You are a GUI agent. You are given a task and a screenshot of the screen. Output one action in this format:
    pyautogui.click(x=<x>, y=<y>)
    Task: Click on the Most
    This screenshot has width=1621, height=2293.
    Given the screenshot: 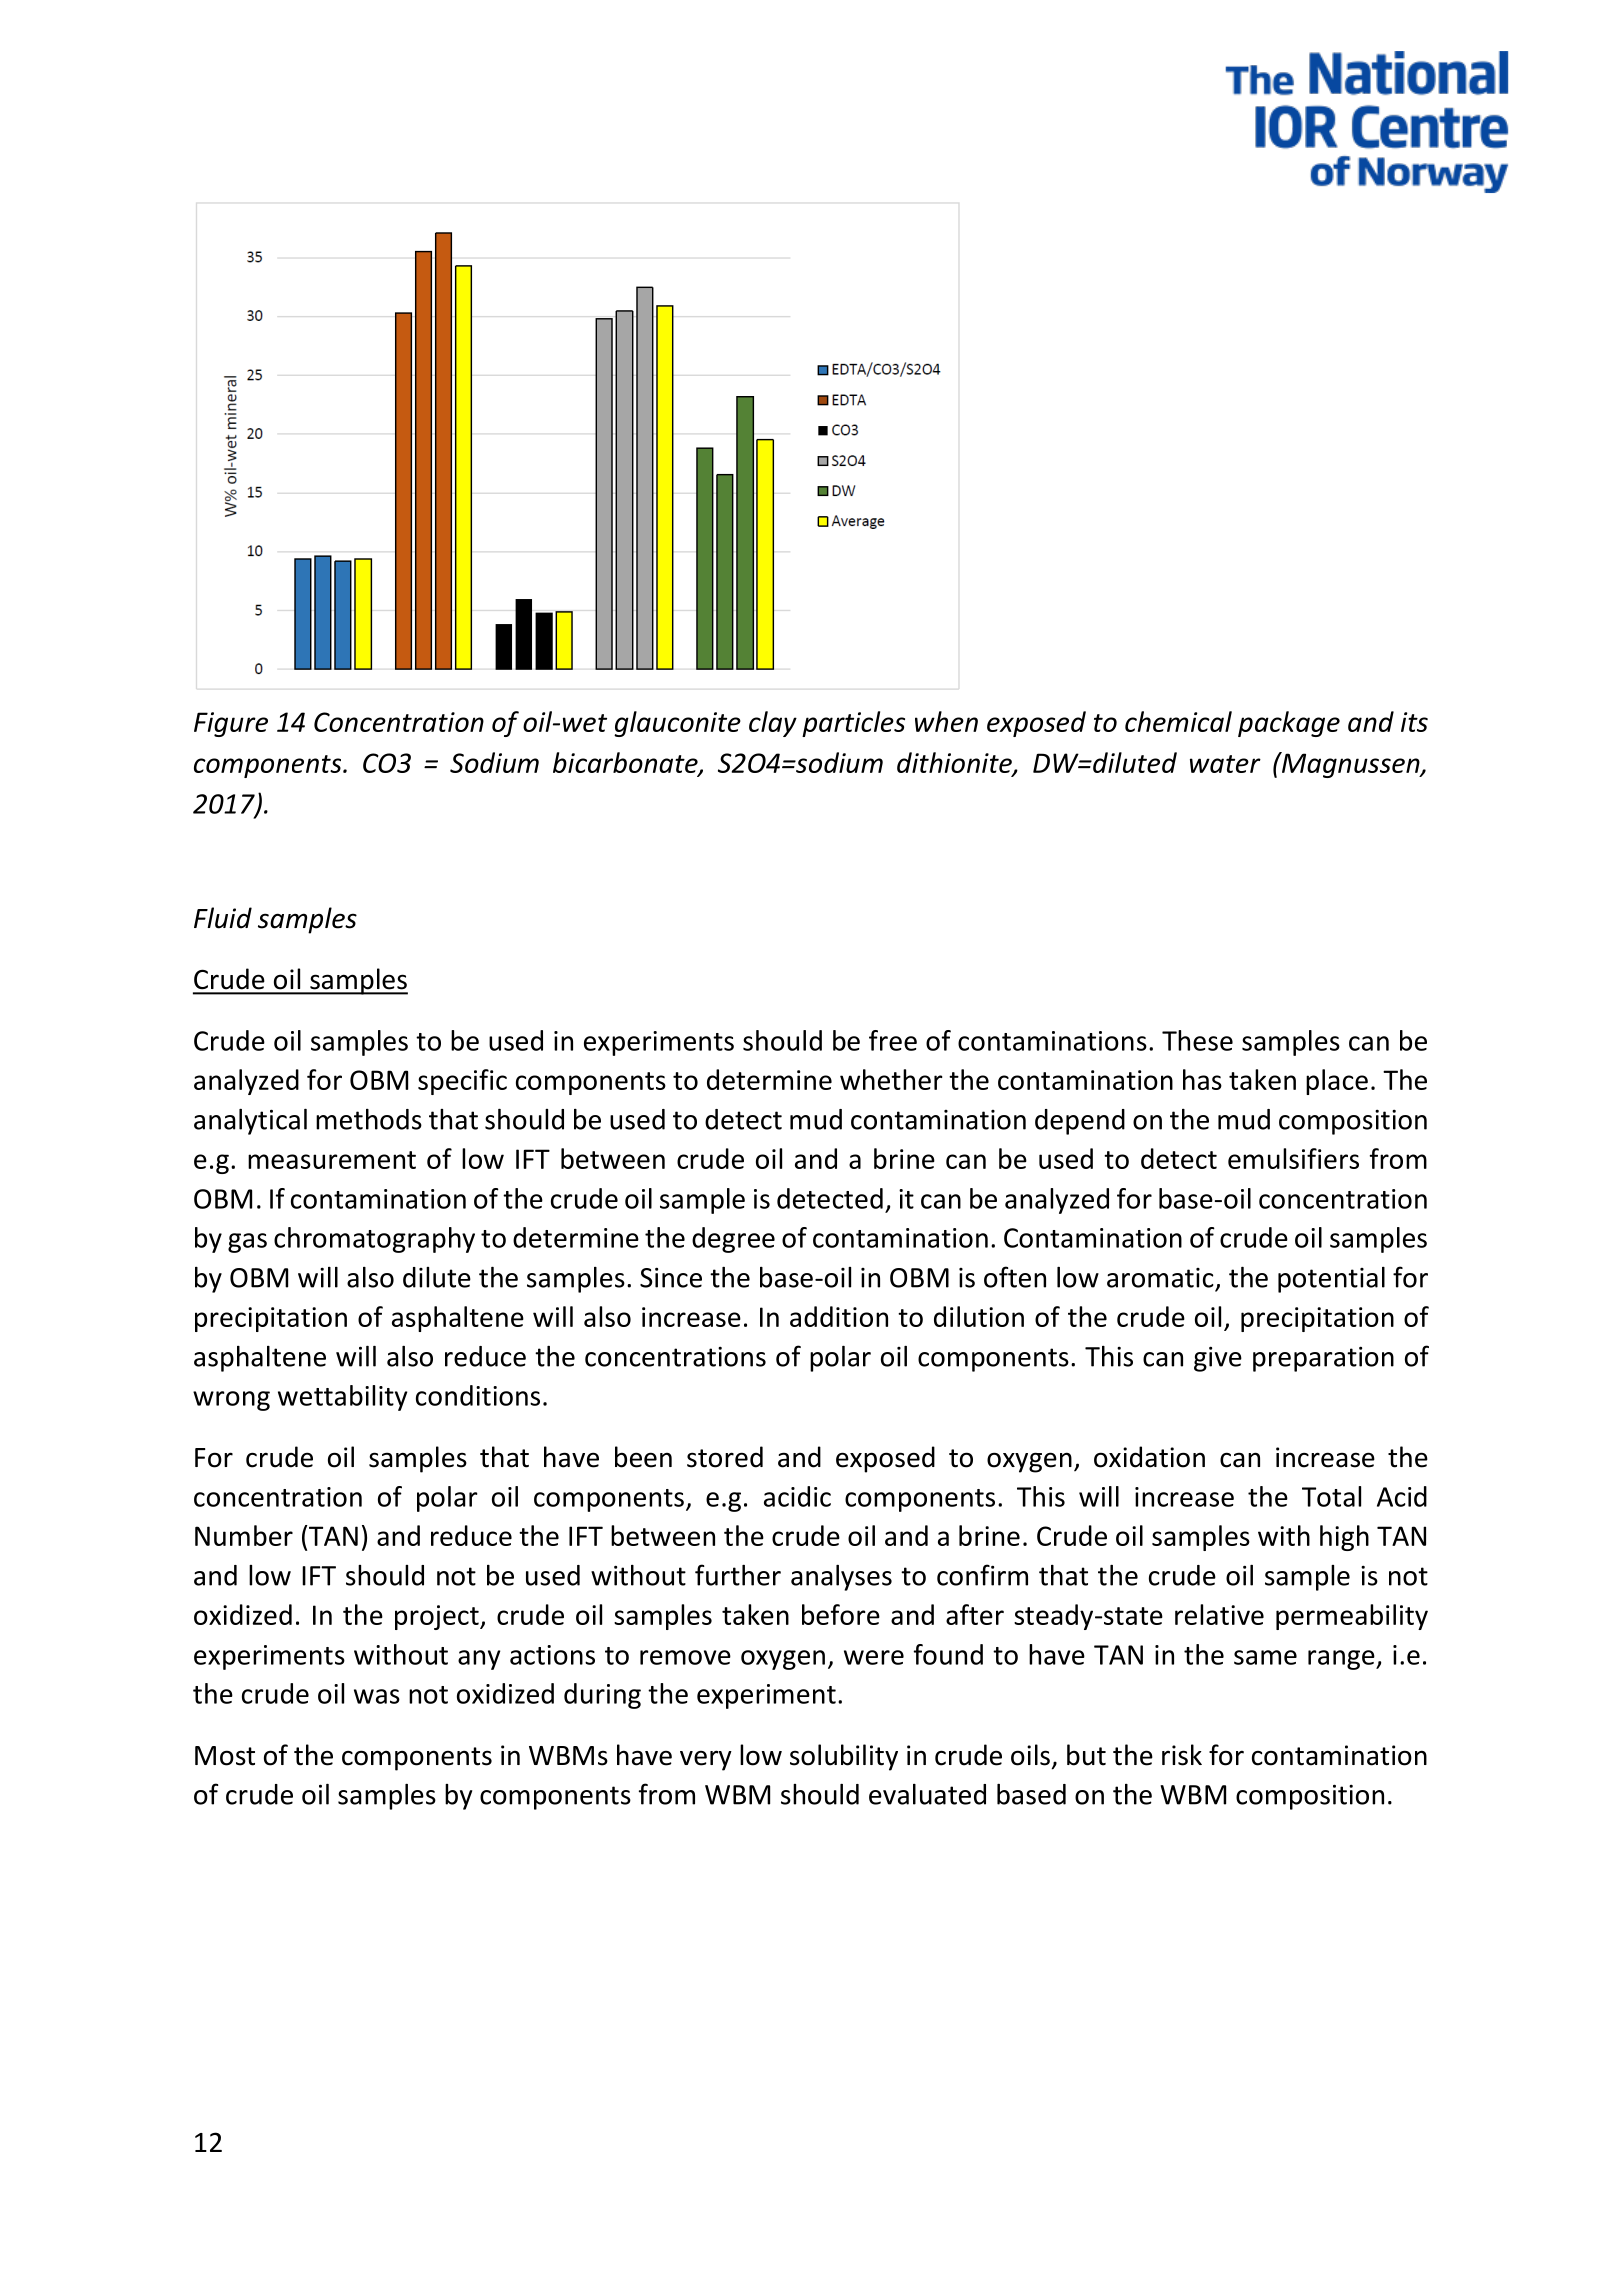 What is the action you would take?
    pyautogui.click(x=225, y=1756)
